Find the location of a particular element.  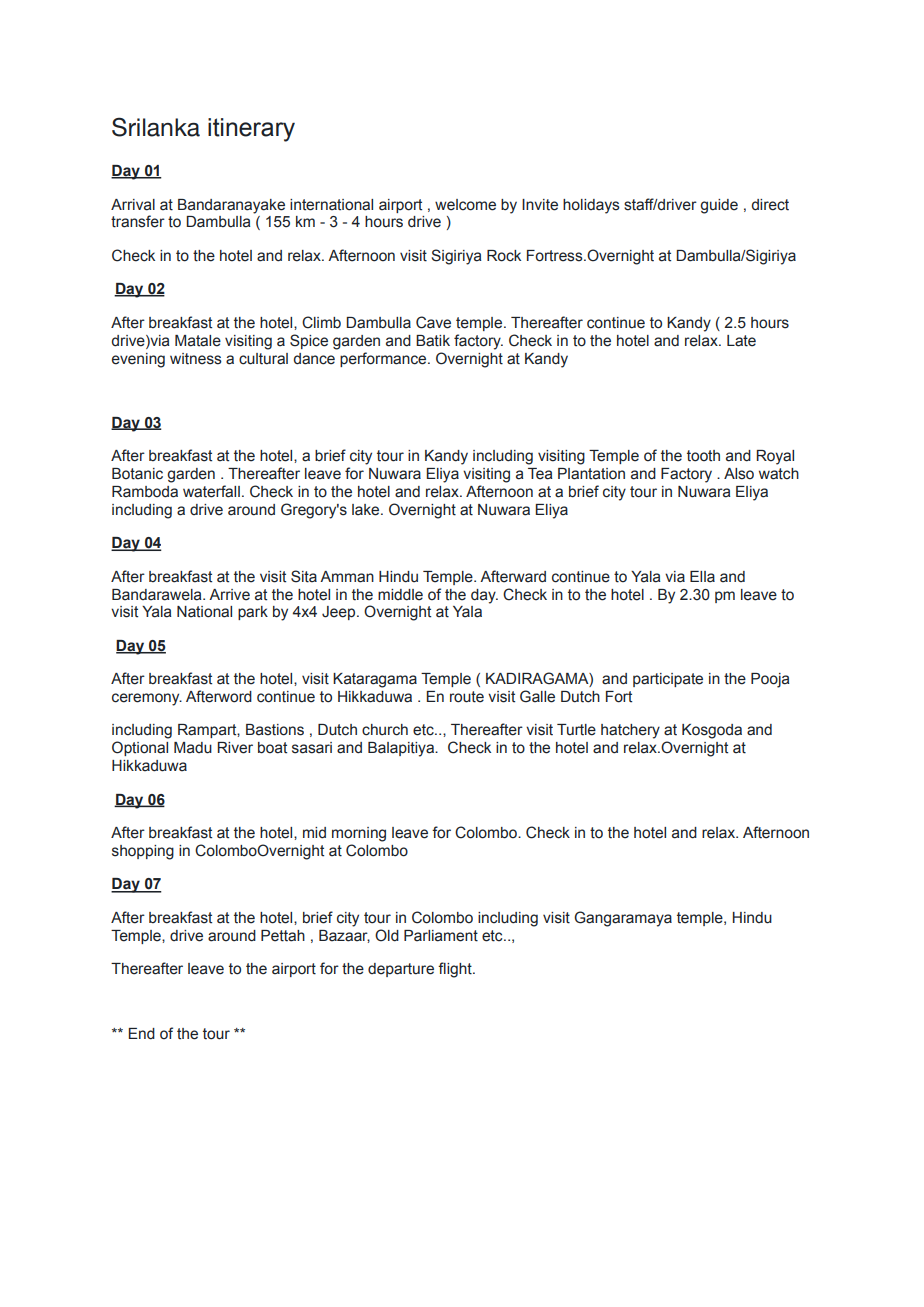

guide is located at coordinates (719, 206).
